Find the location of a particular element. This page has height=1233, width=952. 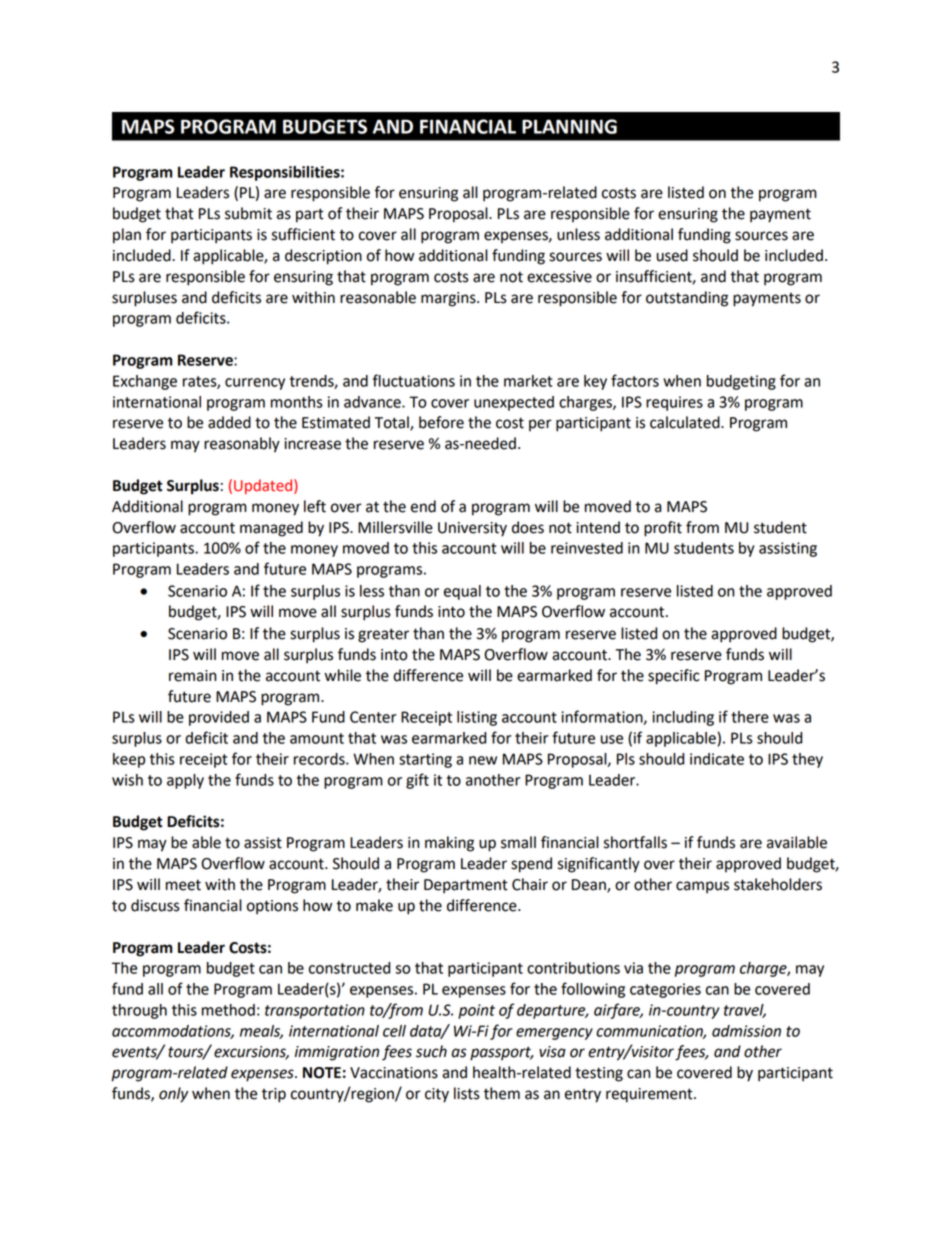

used is located at coordinates (672, 255).
